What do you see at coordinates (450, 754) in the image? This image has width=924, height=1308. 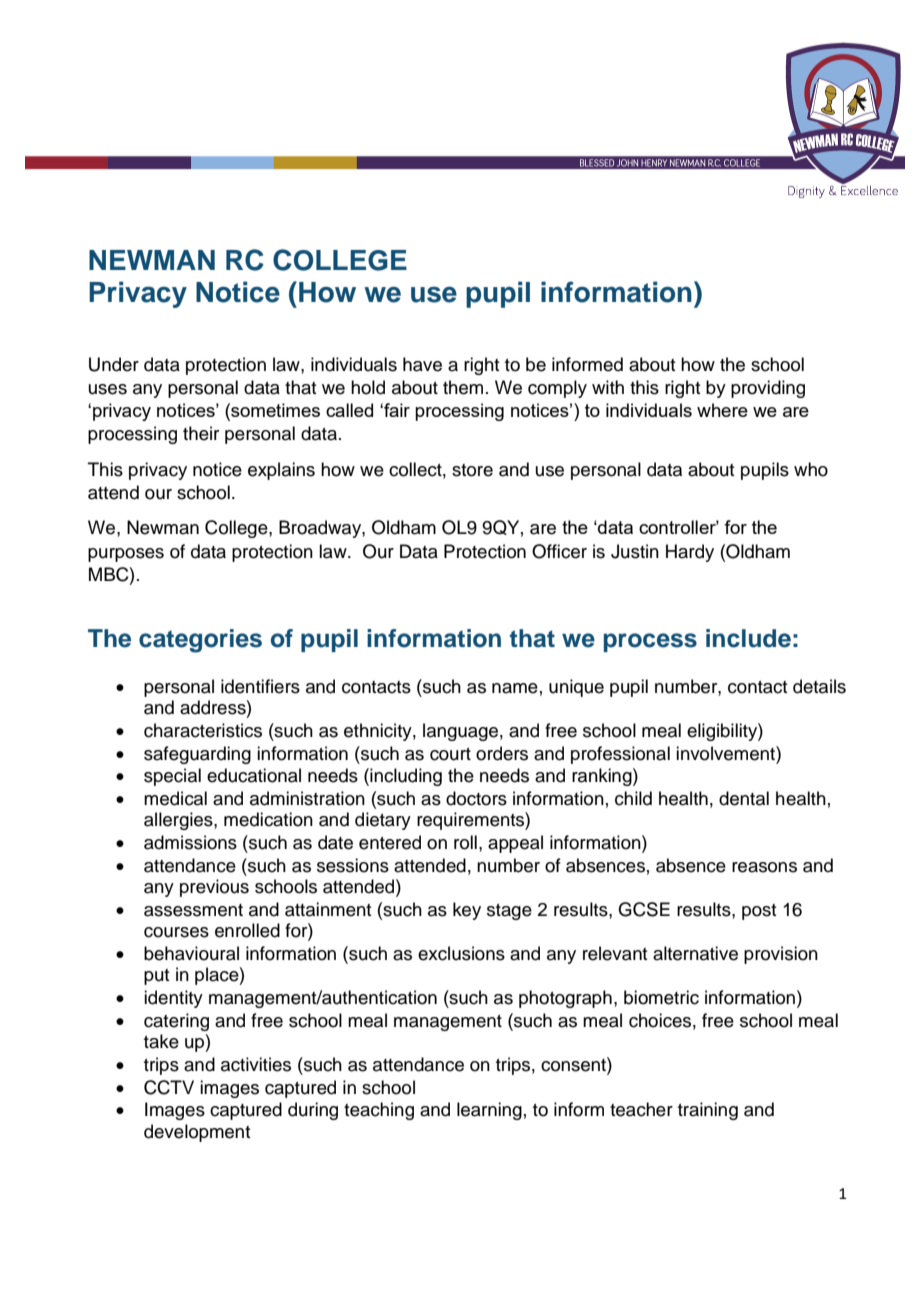 I see `court` at bounding box center [450, 754].
